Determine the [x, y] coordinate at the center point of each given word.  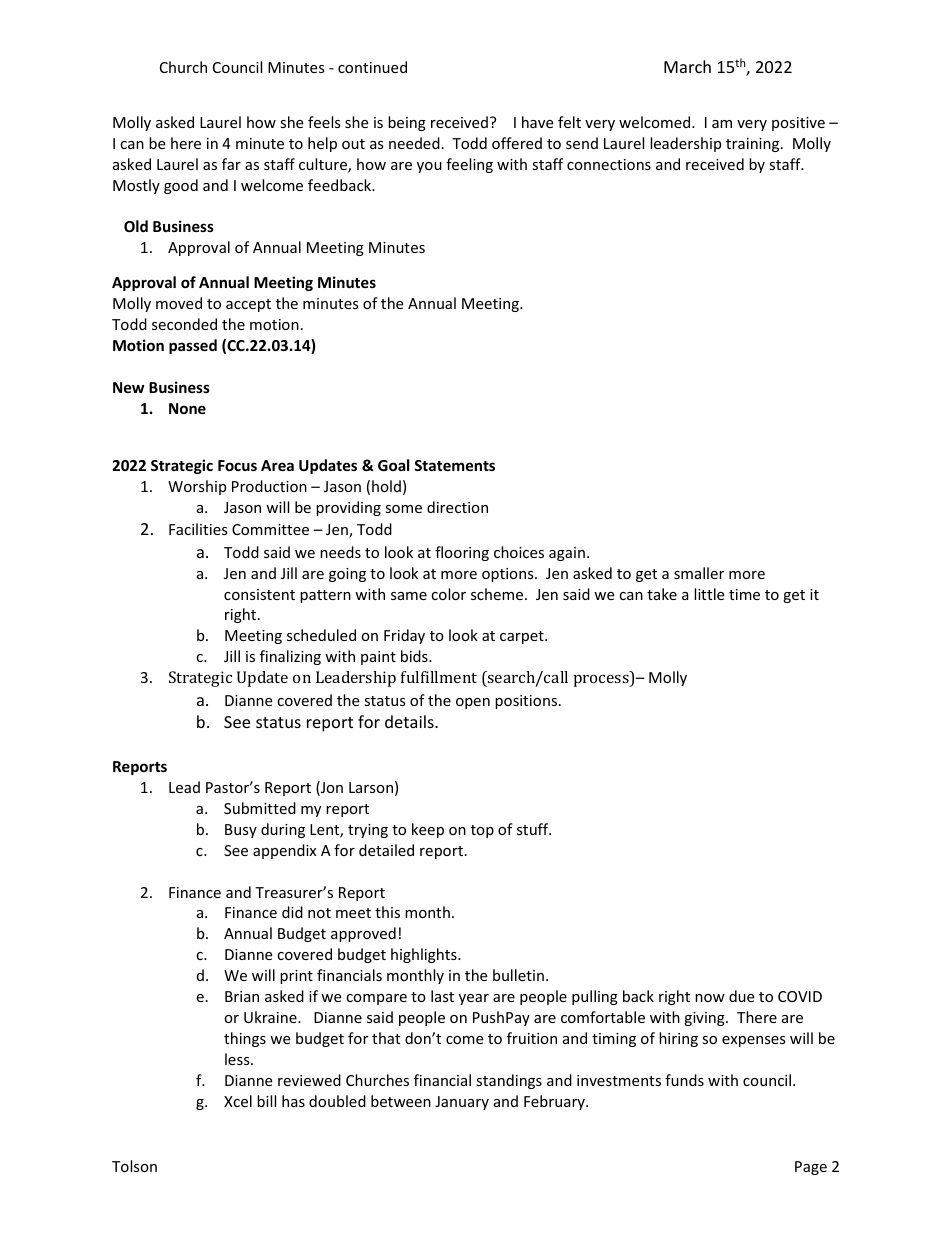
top [482, 831]
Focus [237, 465]
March [687, 66]
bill [266, 1101]
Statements [454, 465]
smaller [699, 573]
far [231, 164]
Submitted [260, 808]
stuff [534, 829]
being [407, 123]
